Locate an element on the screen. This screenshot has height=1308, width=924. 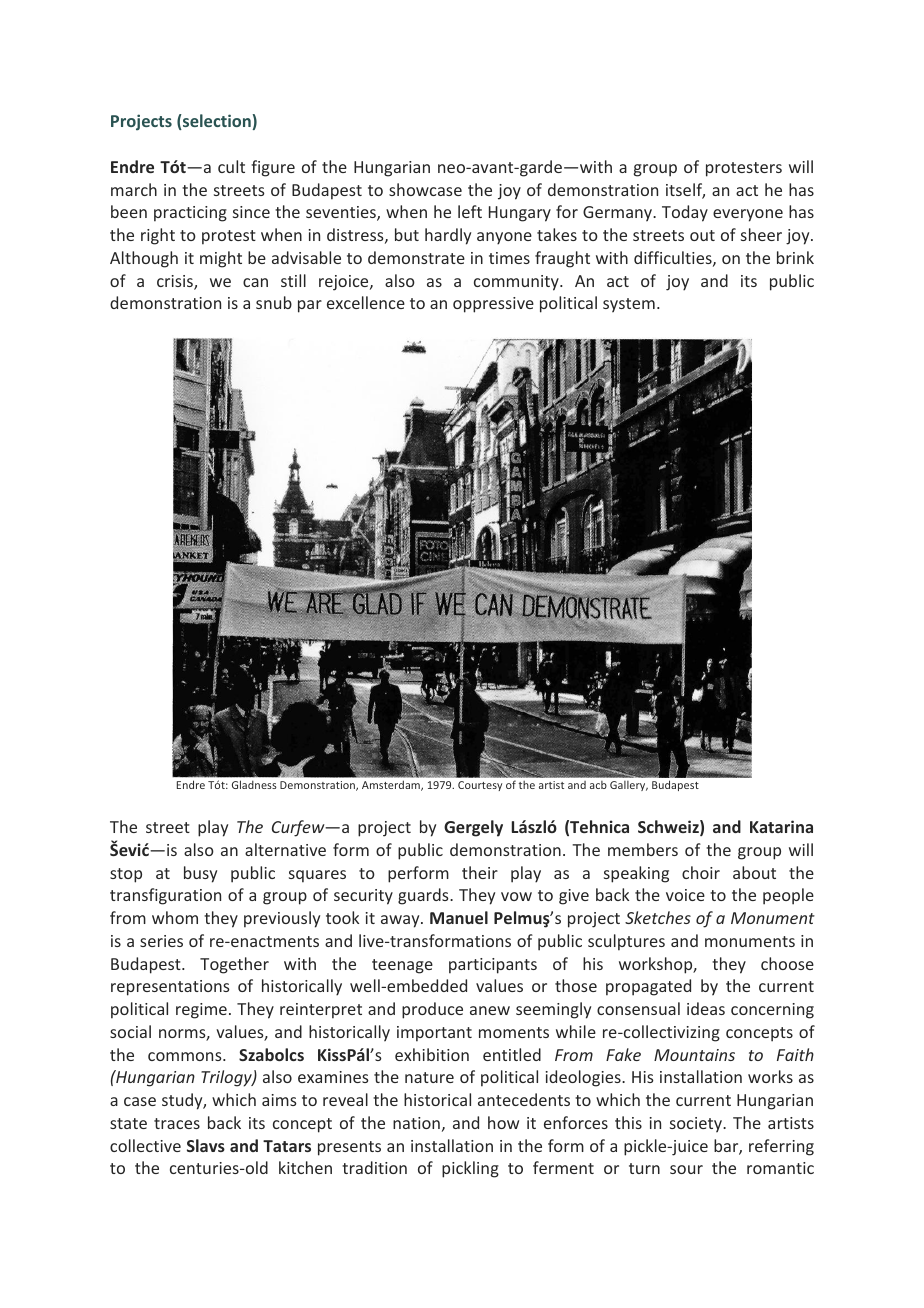
community is located at coordinates (517, 283).
